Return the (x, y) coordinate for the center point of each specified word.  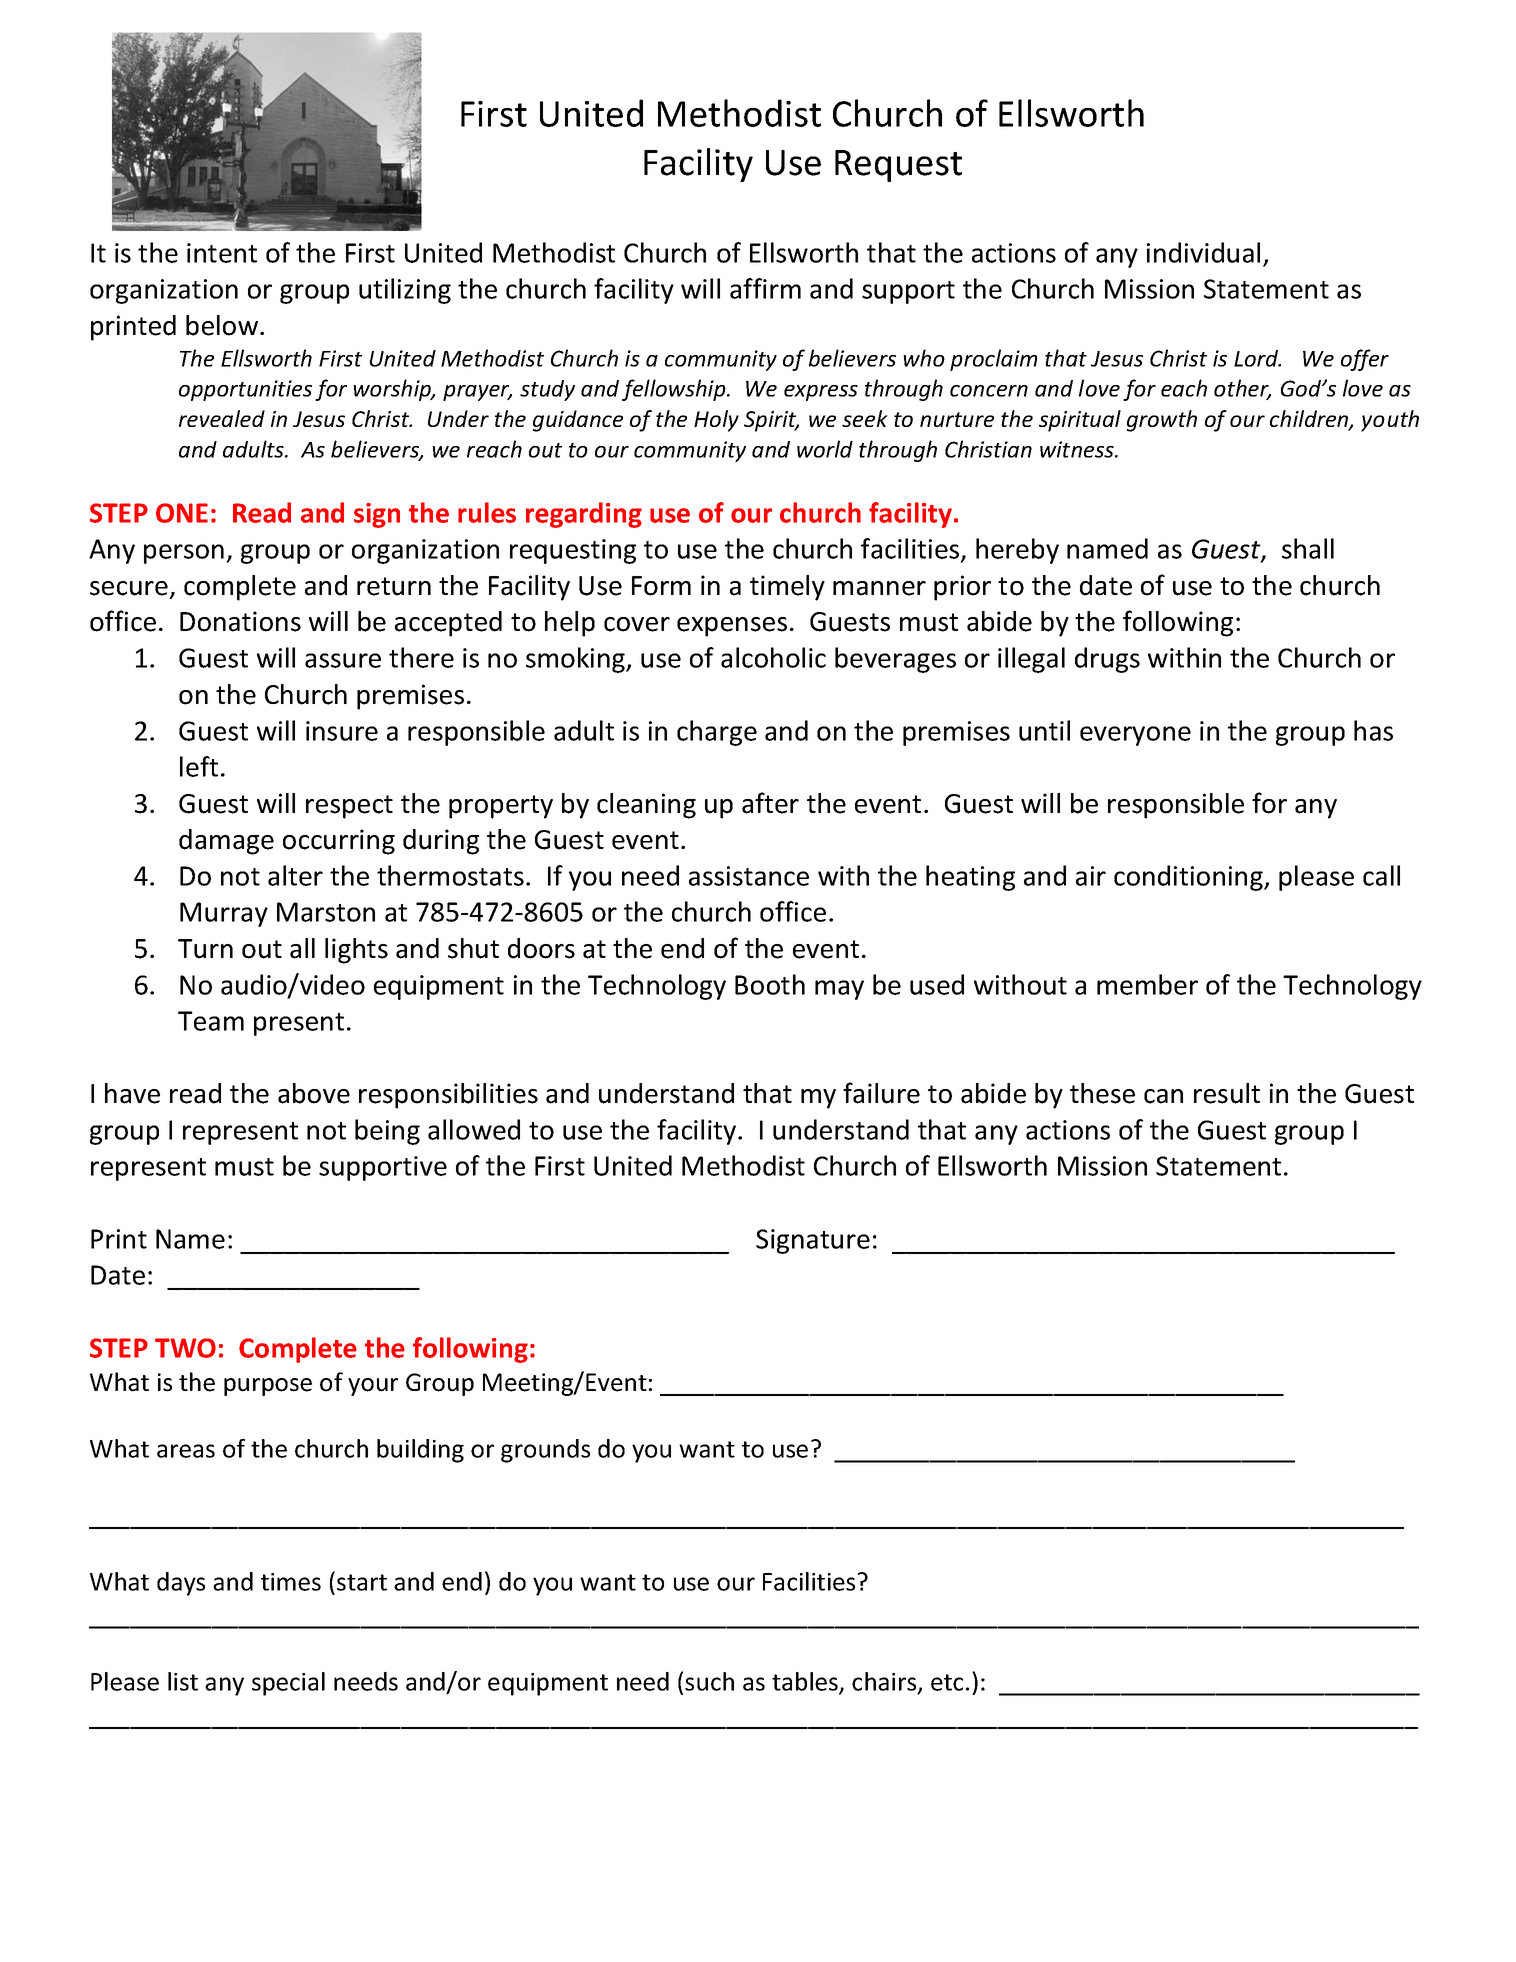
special (288, 1684)
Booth (770, 984)
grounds (545, 1451)
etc (947, 1682)
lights (356, 951)
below (223, 325)
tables (806, 1682)
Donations (240, 621)
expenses (732, 627)
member (1147, 984)
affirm (765, 288)
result (1227, 1093)
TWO (185, 1348)
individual (1203, 252)
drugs (1107, 660)
